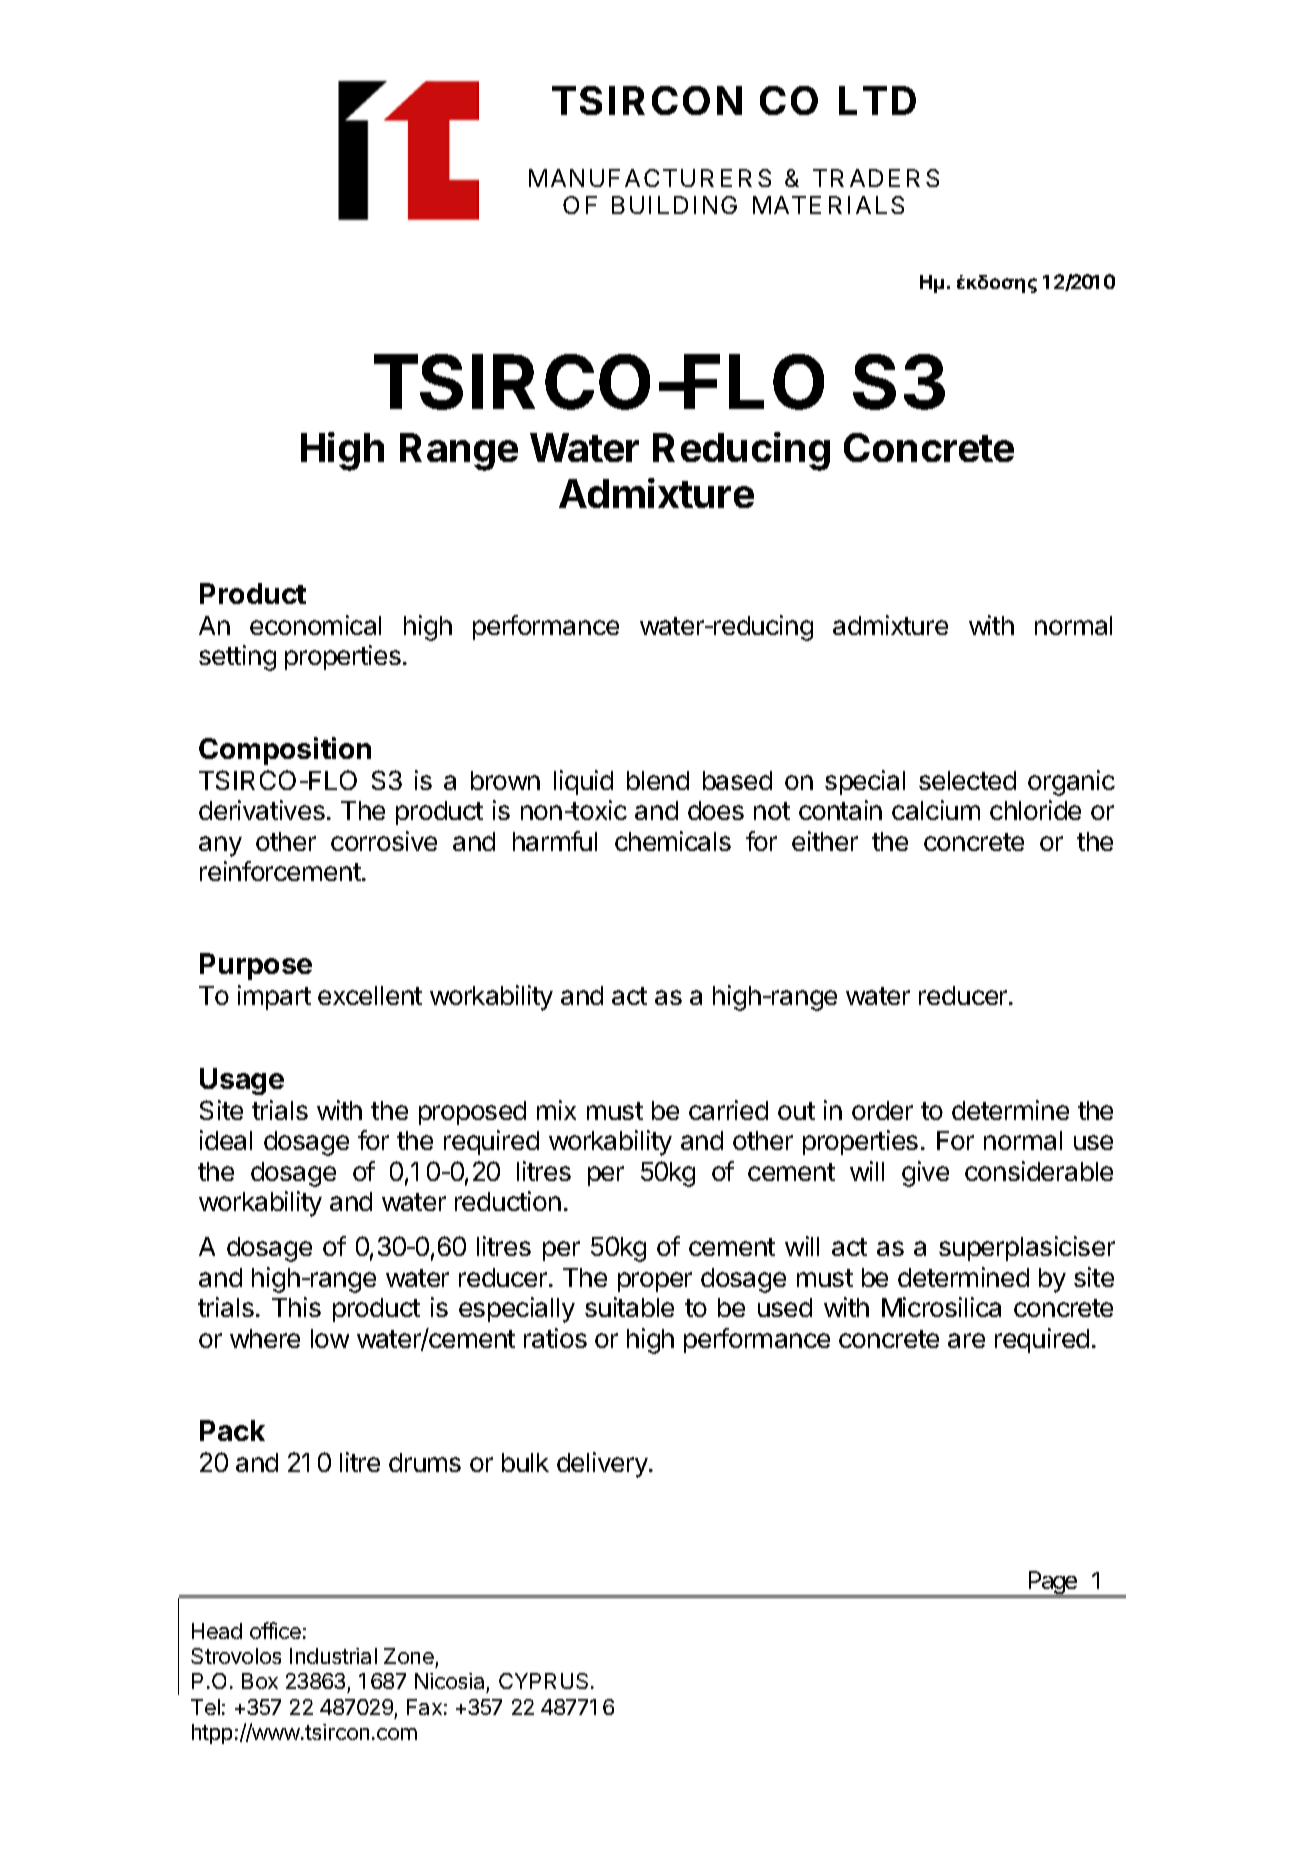 The image size is (1313, 1857). Describe the element at coordinates (967, 780) in the screenshot. I see `selected` at that location.
